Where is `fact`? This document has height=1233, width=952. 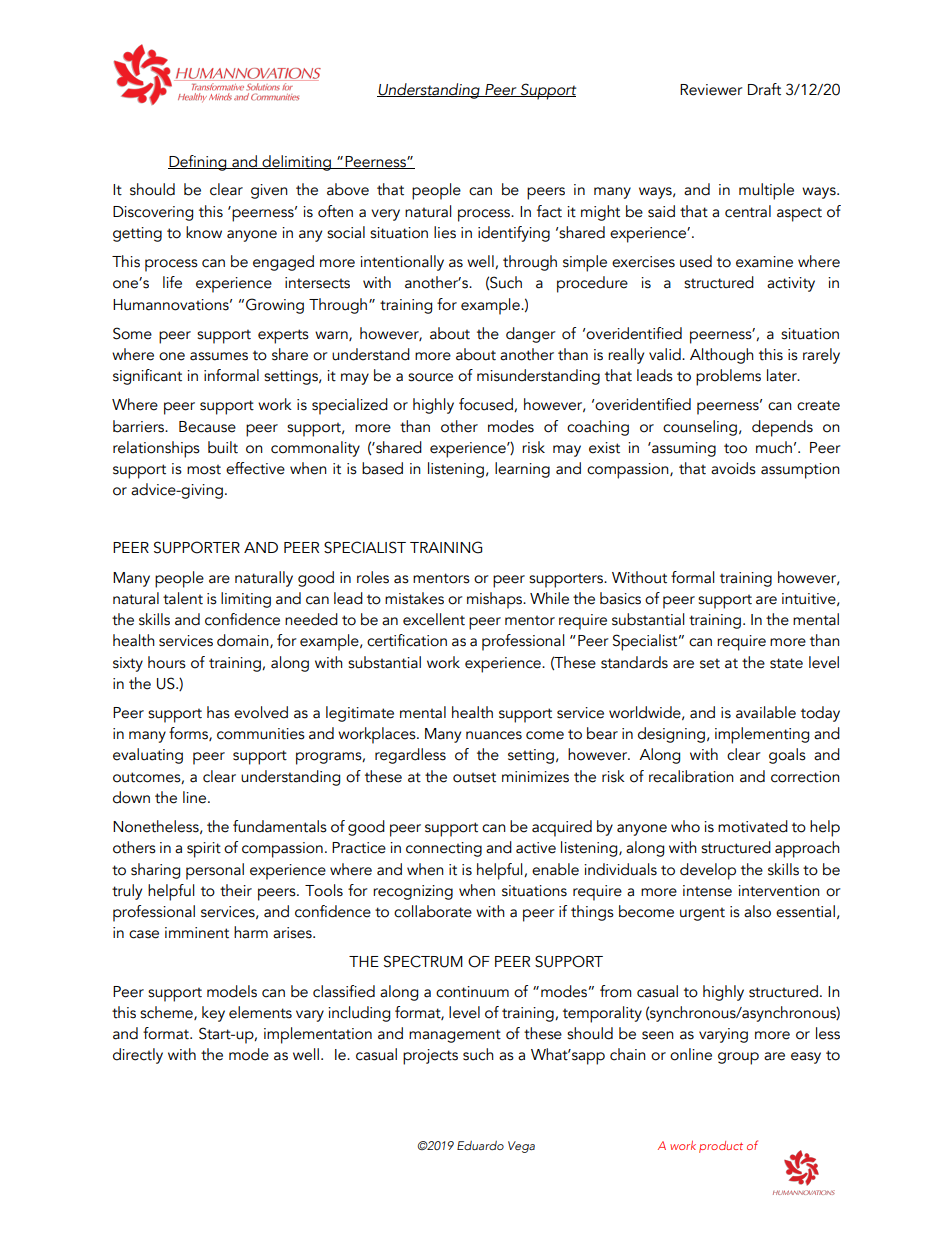 fact is located at coordinates (549, 211).
